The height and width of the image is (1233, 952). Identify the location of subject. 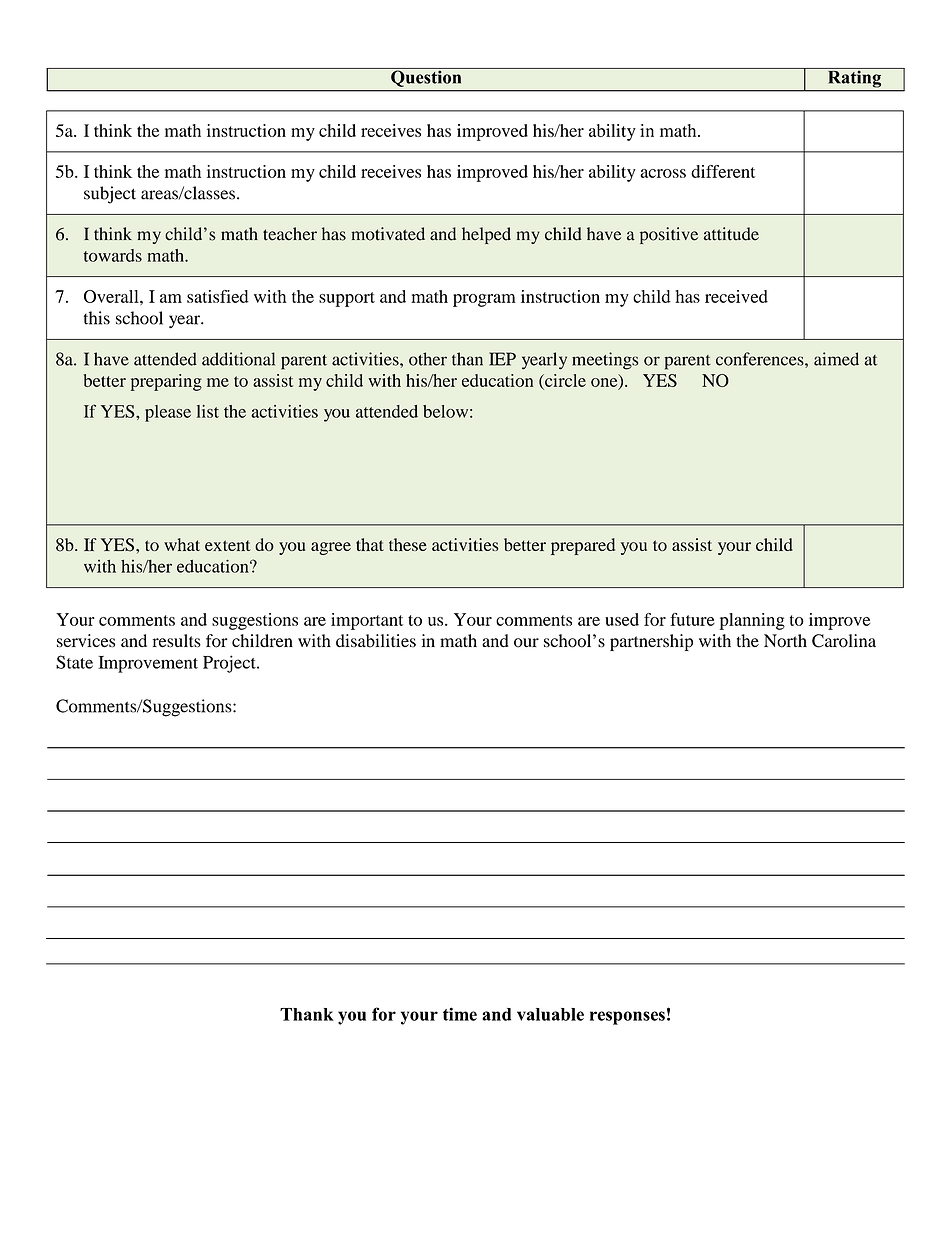
(110, 195).
